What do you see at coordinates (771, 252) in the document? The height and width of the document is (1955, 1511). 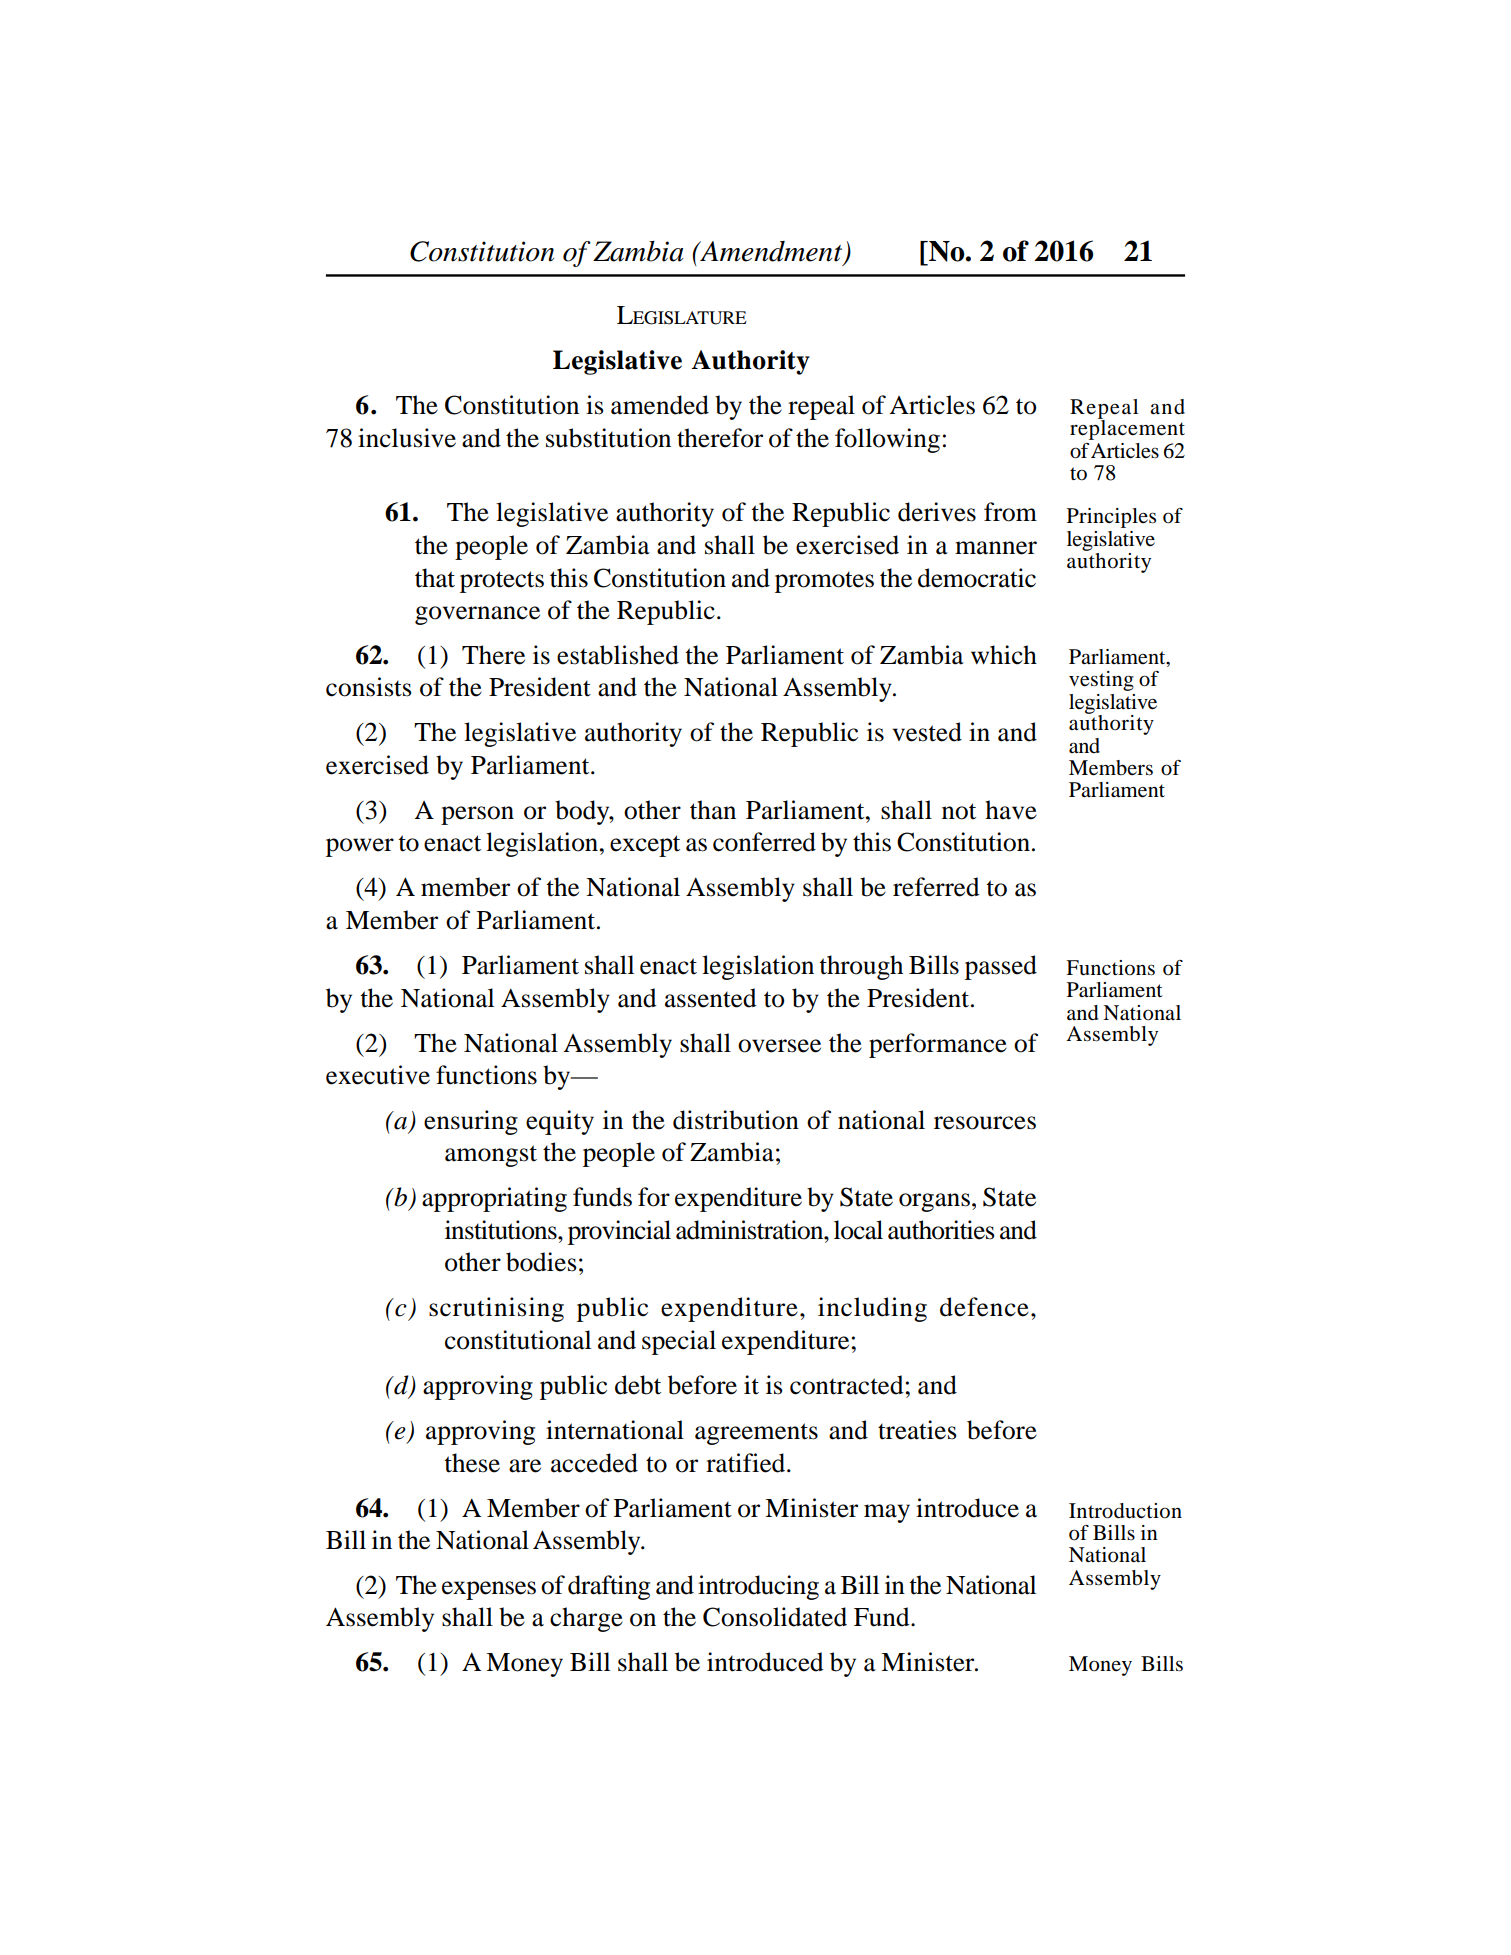 I see `Amendment` at bounding box center [771, 252].
